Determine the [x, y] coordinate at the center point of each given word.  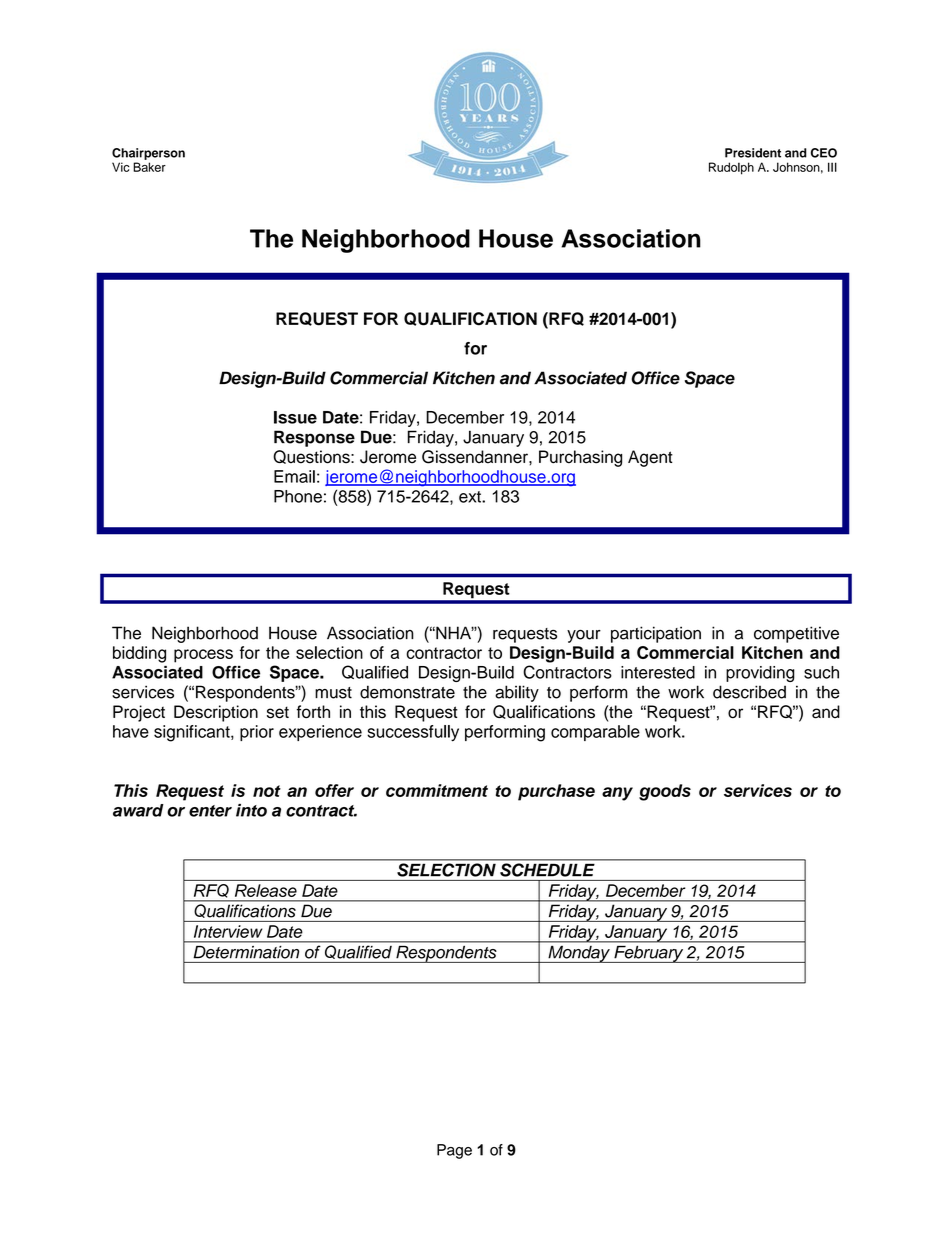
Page [454, 1151]
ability [517, 693]
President [753, 153]
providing [760, 674]
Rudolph [731, 168]
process [203, 656]
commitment [437, 790]
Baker [149, 167]
